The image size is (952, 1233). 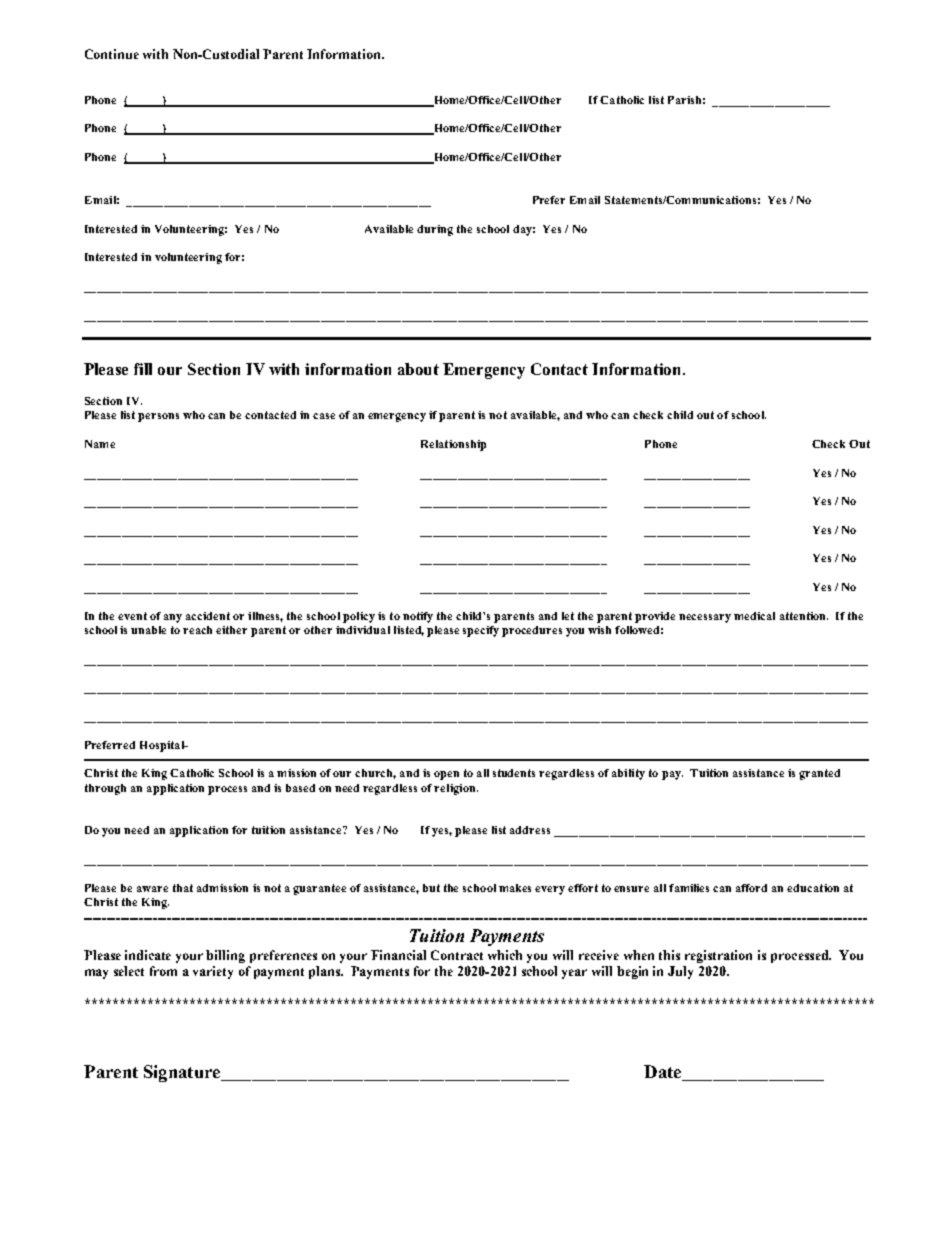 What do you see at coordinates (112, 54) in the image?
I see `Continue` at bounding box center [112, 54].
